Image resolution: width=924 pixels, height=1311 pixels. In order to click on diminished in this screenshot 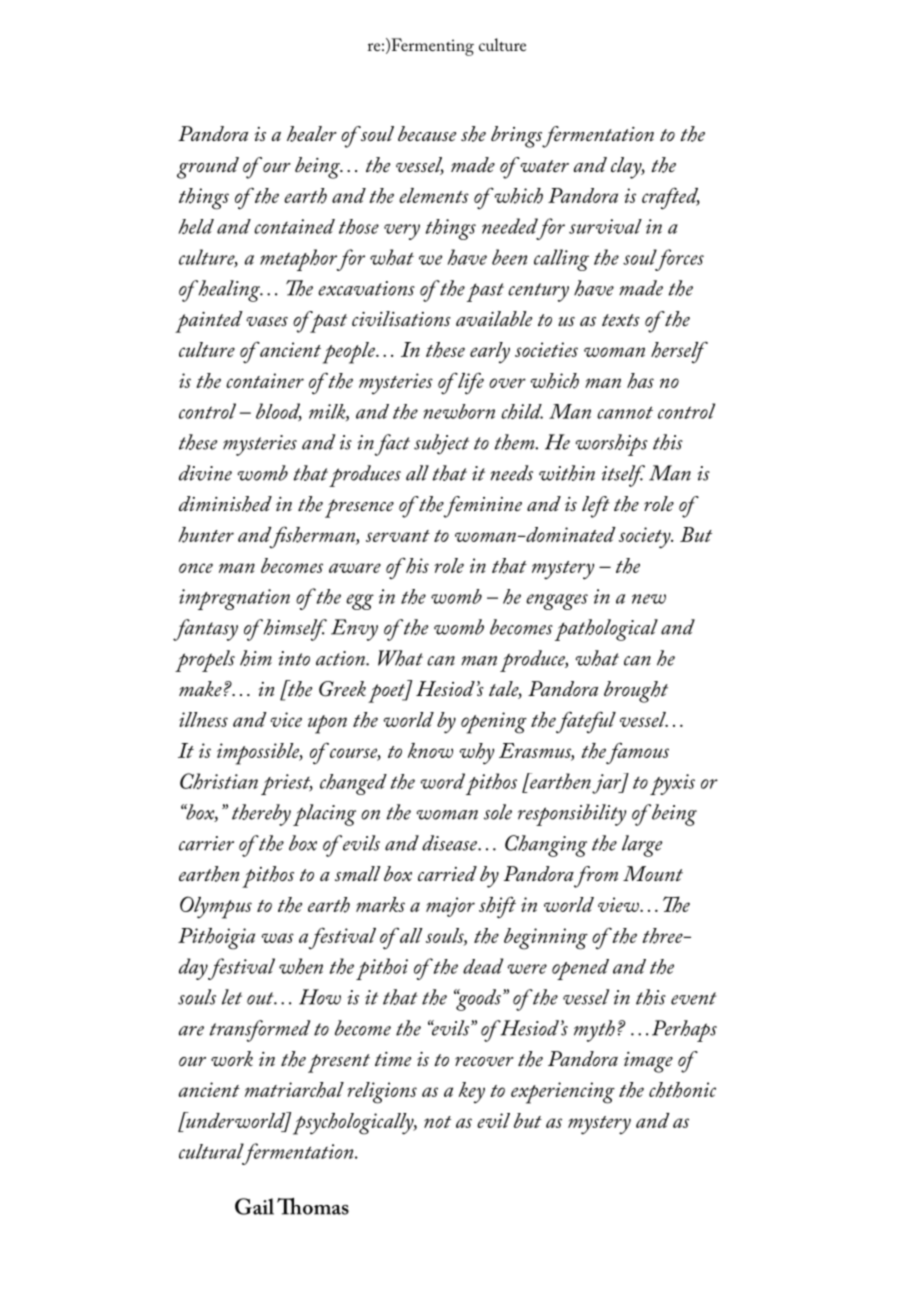, I will do `click(225, 504)`.
